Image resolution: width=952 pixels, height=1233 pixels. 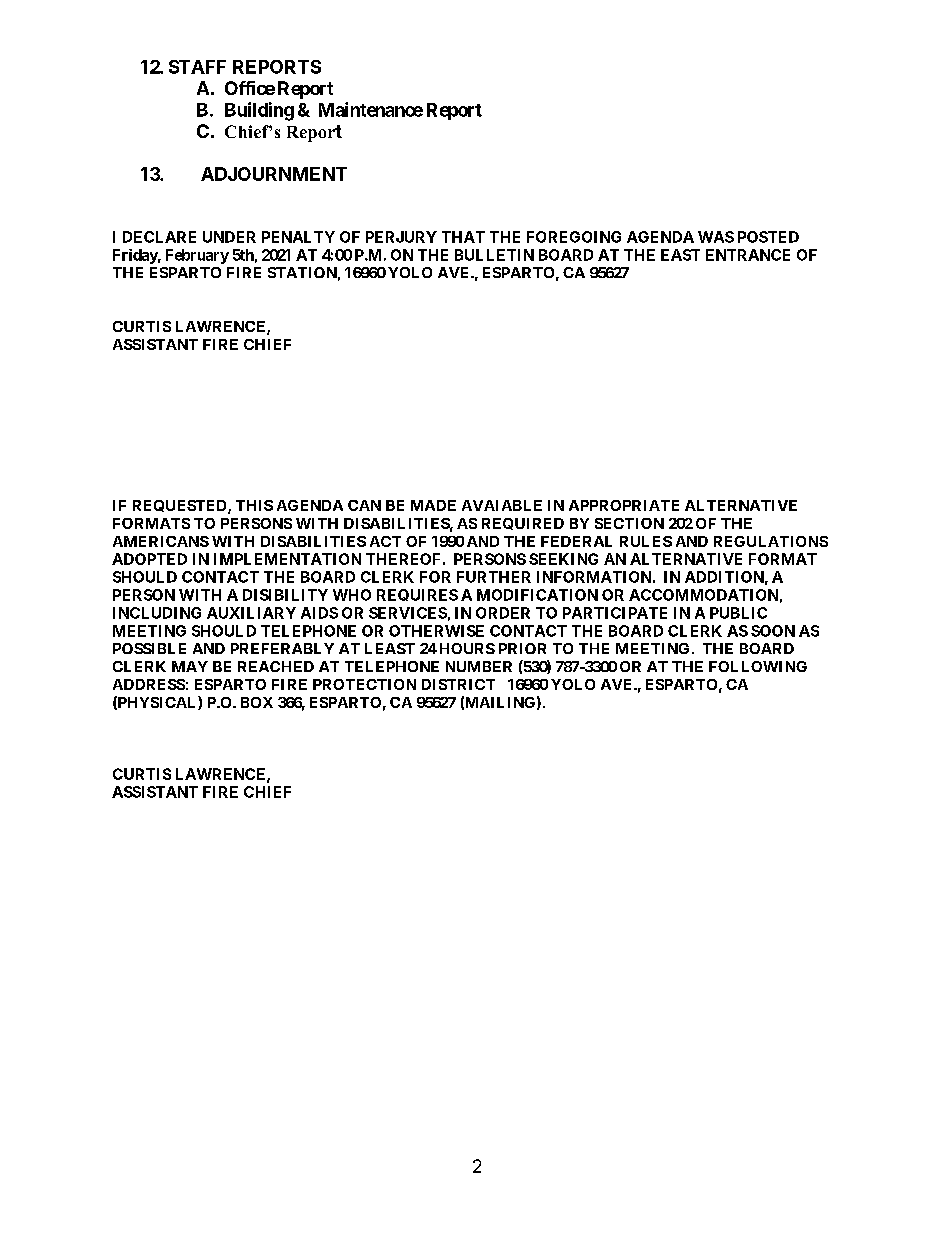 I want to click on MAY, so click(x=190, y=666).
